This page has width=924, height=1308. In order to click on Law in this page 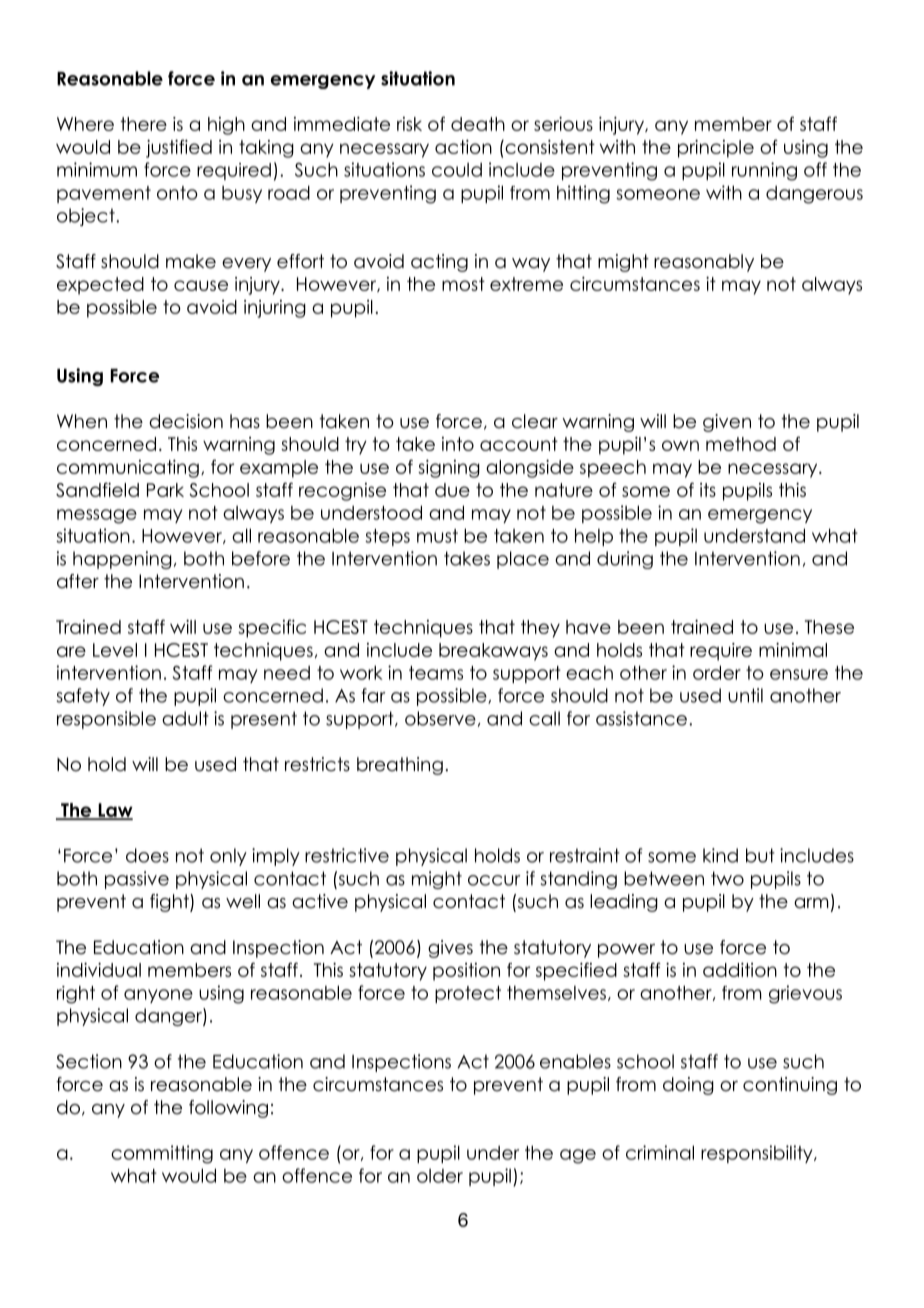, I will do `click(114, 811)`.
